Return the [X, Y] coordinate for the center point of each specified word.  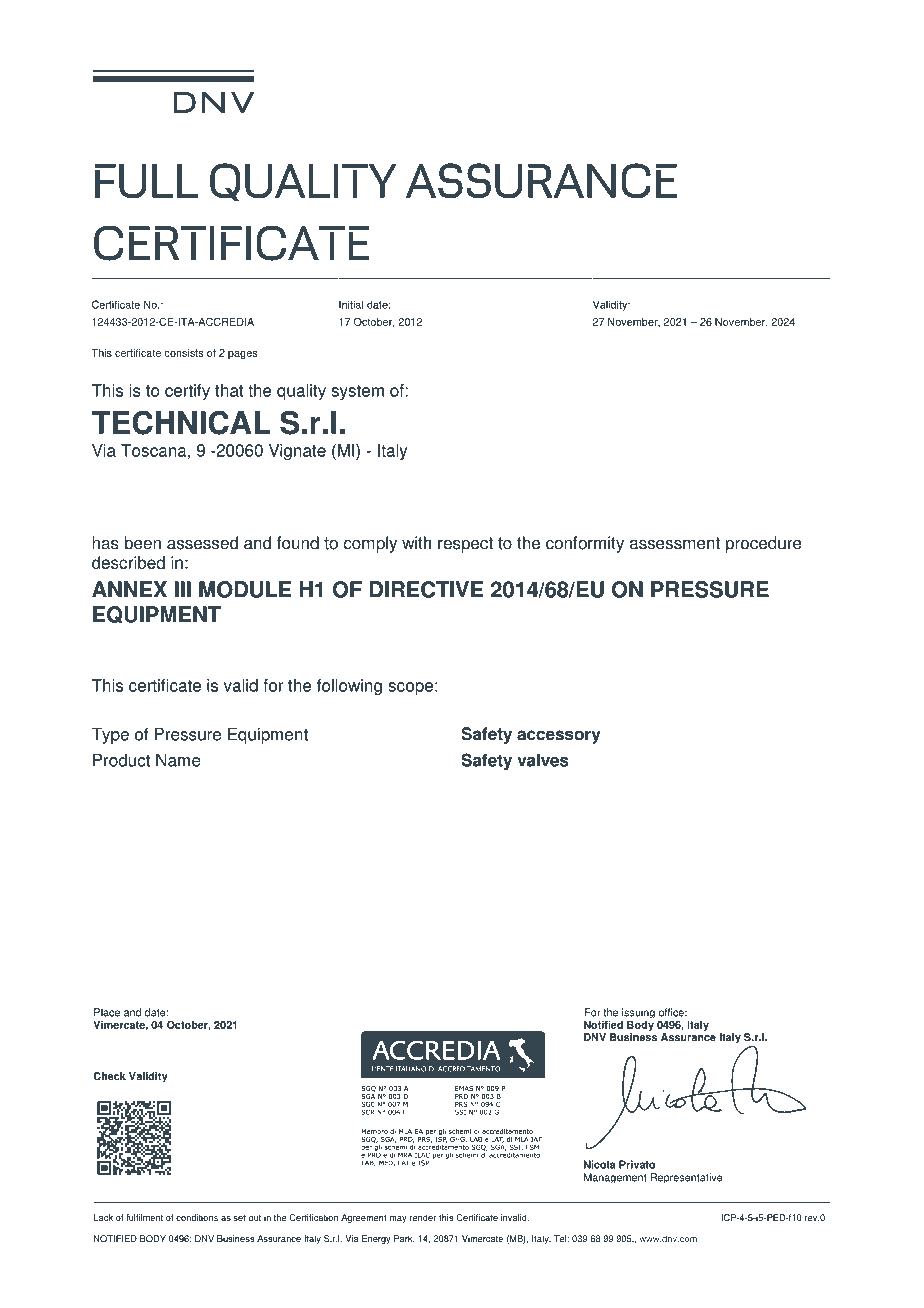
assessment [675, 543]
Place [107, 1012]
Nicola [599, 1164]
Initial [351, 304]
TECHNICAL [181, 422]
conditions [197, 1217]
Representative [686, 1178]
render [423, 1217]
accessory [559, 737]
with [416, 543]
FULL [146, 181]
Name [178, 760]
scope [410, 689]
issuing [638, 1013]
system [357, 392]
